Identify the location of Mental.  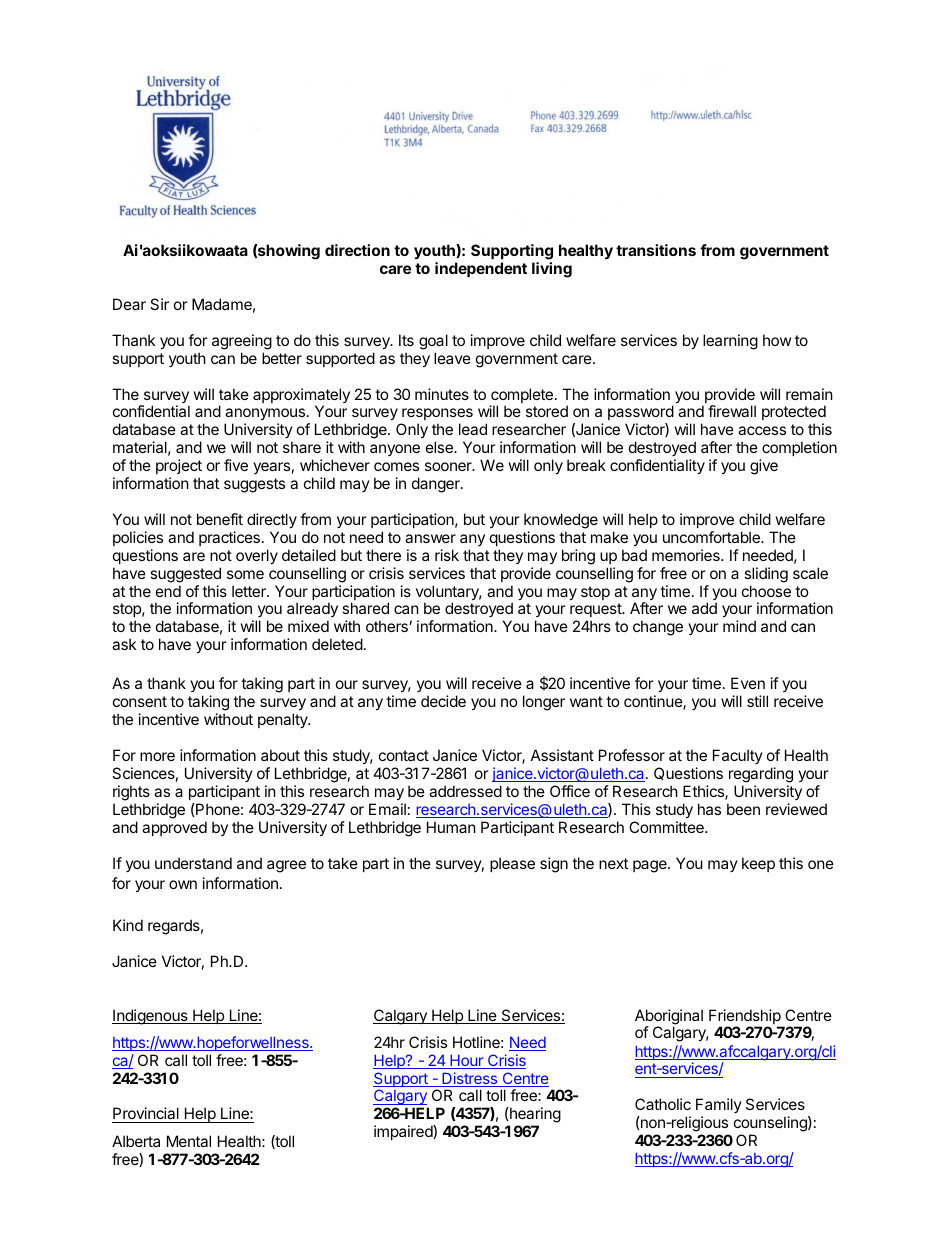
(189, 1141).
